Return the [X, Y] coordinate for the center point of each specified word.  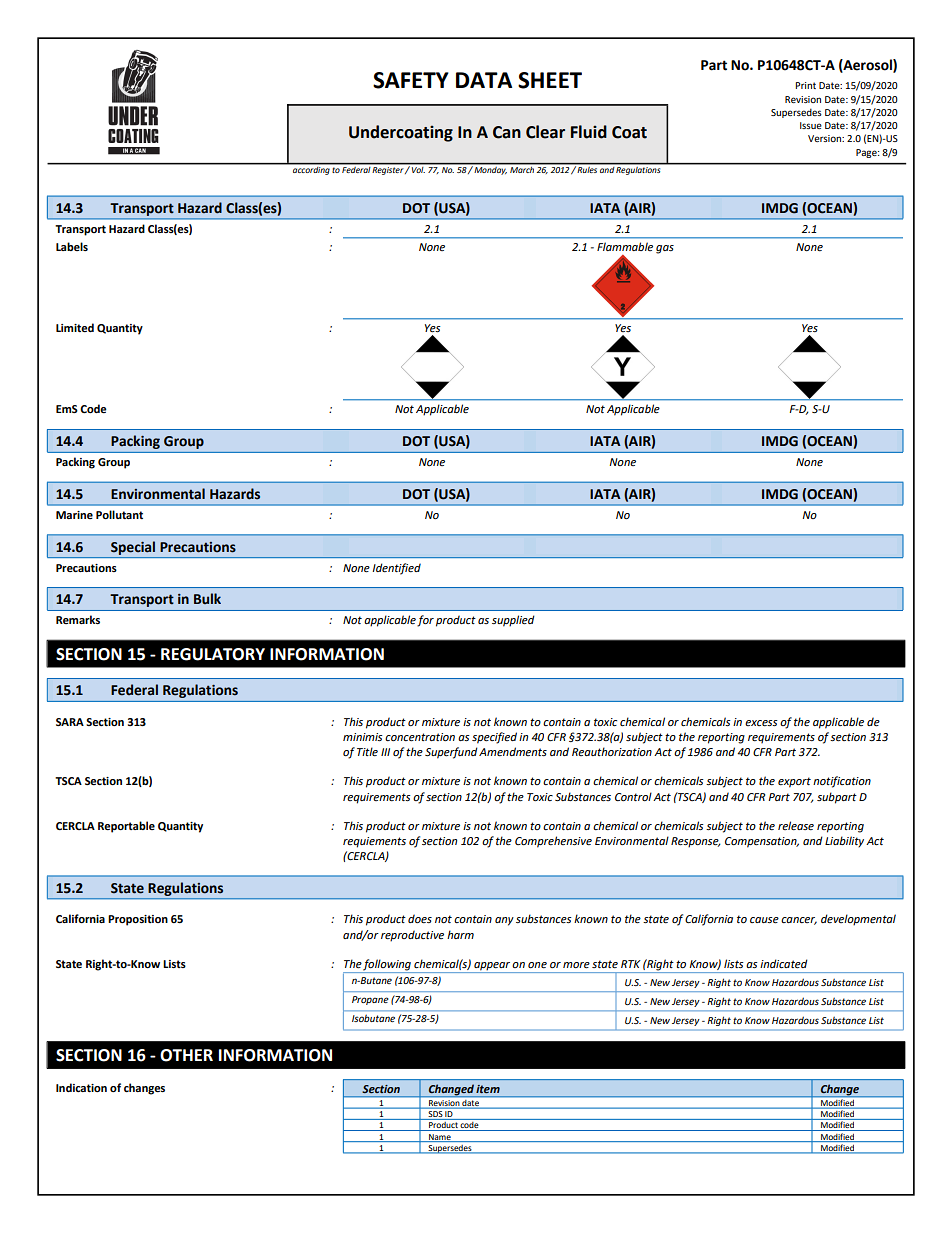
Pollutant [119, 514]
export [794, 782]
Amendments [513, 751]
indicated [784, 964]
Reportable [126, 827]
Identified [396, 569]
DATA [484, 80]
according [311, 169]
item [488, 1089]
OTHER [186, 1055]
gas [665, 249]
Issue [811, 125]
